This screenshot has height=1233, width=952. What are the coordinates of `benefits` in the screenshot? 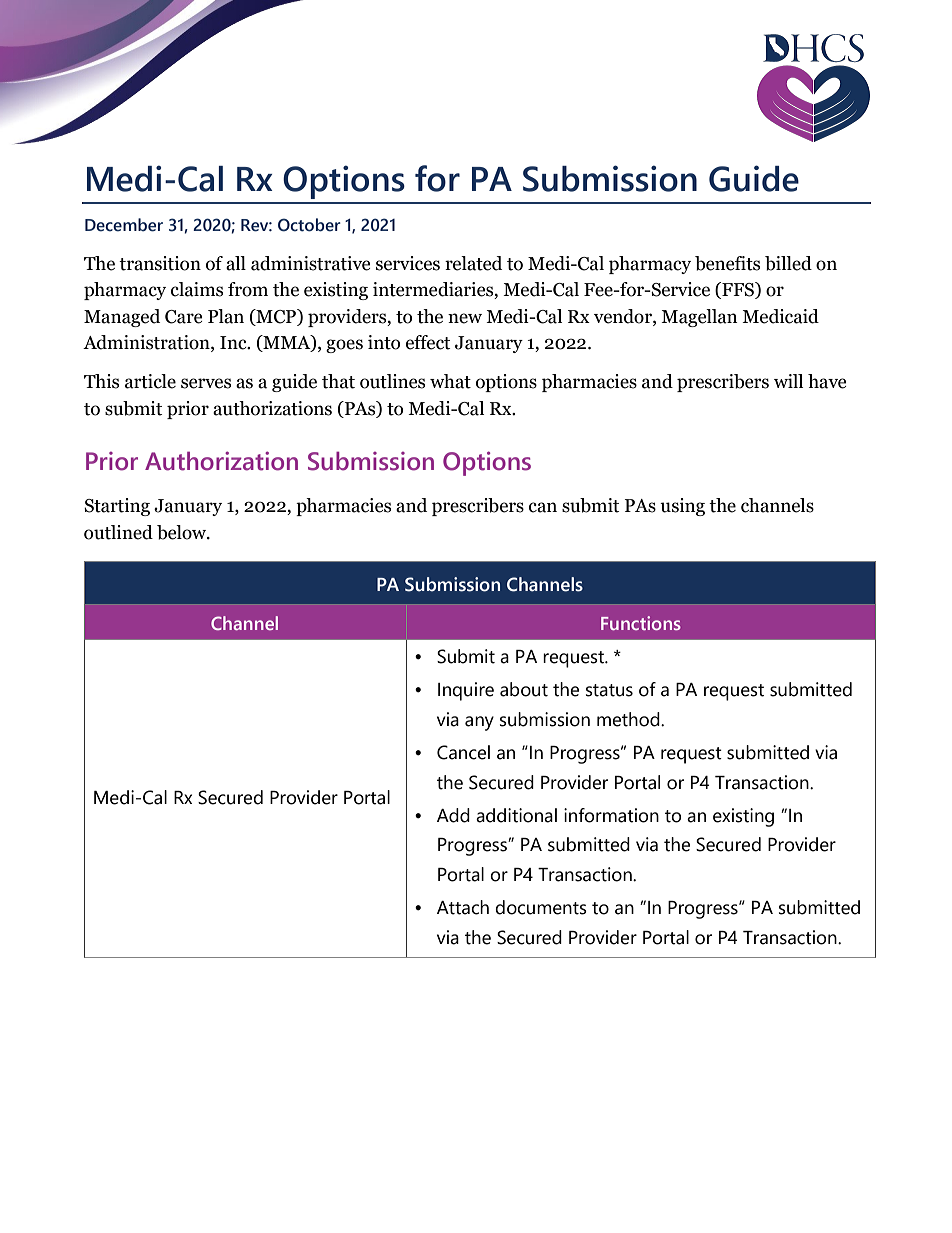 It's located at (727, 263).
